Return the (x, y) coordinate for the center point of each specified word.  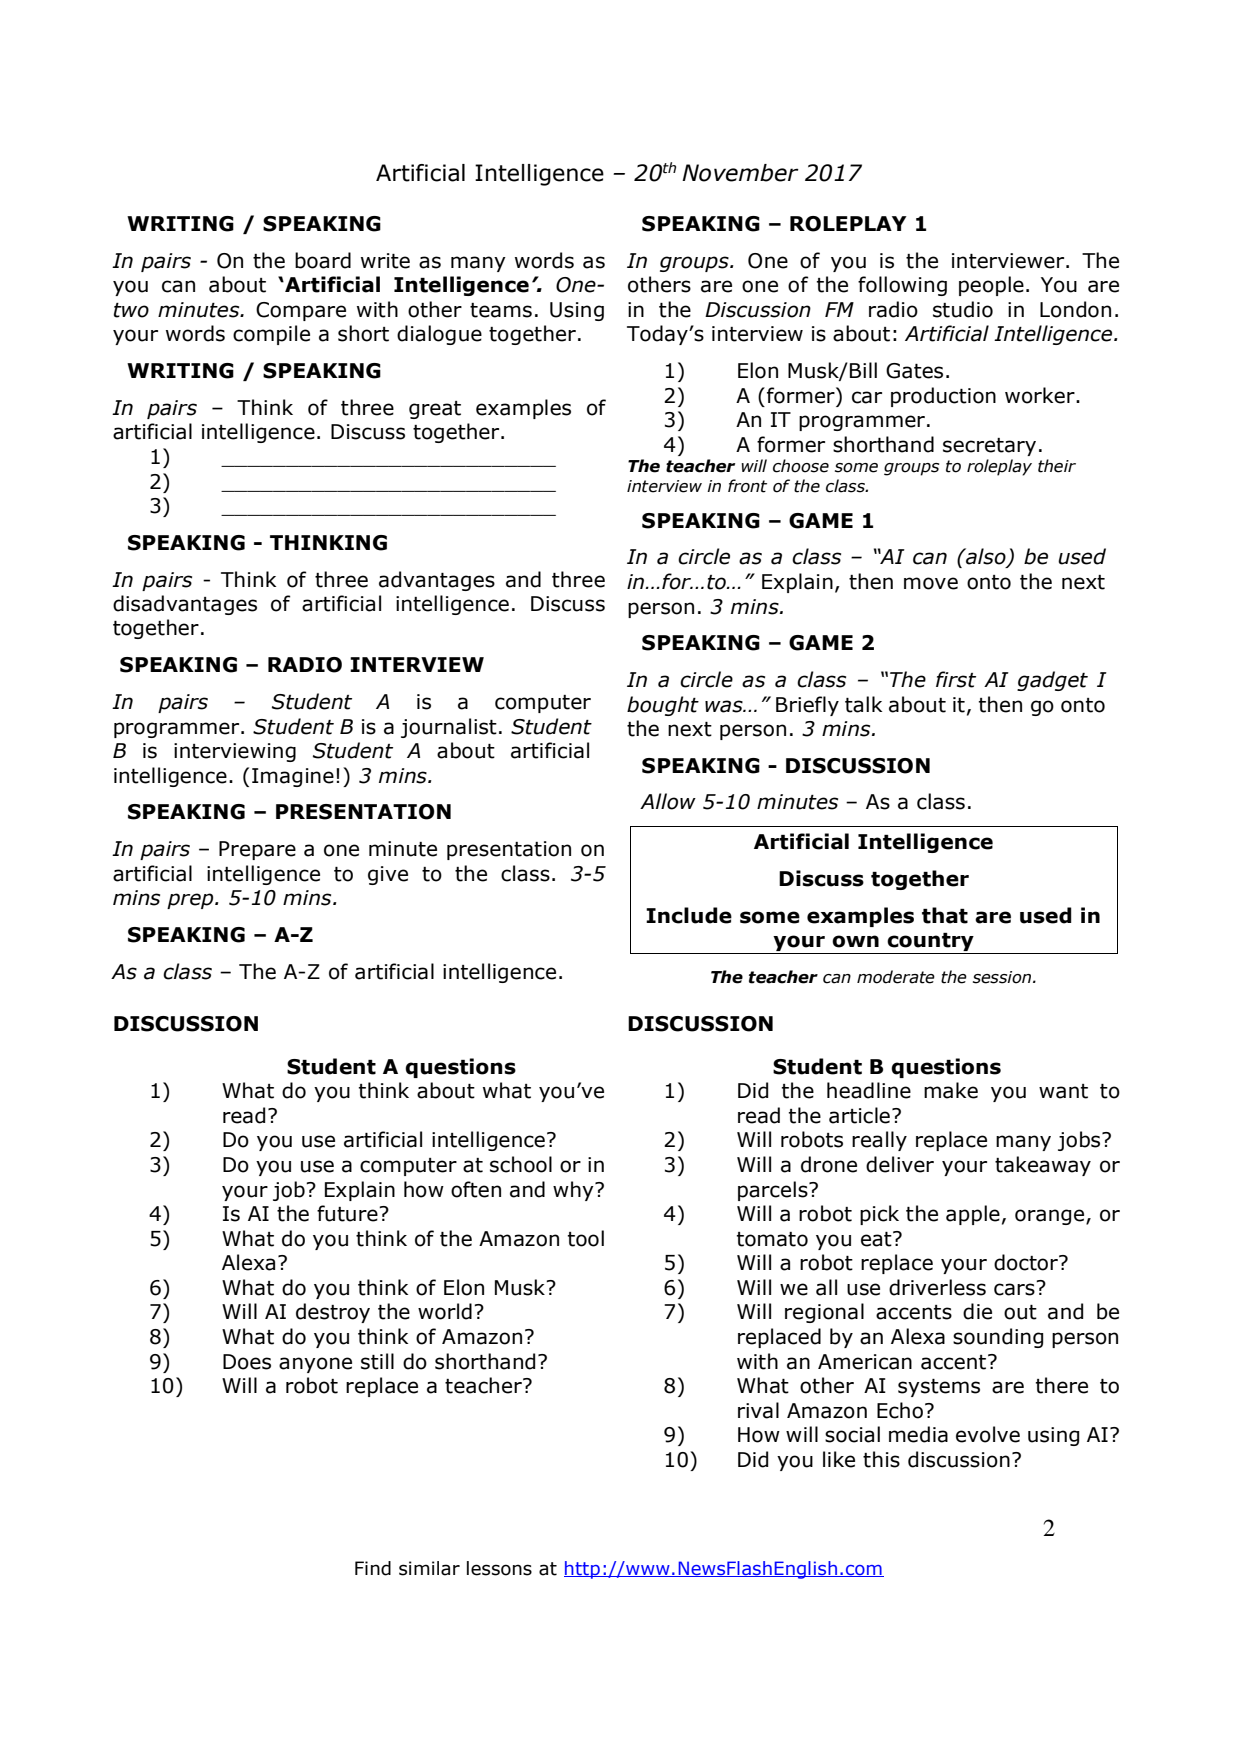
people (991, 286)
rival (758, 1410)
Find (373, 1568)
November (740, 173)
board (323, 260)
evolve (988, 1434)
